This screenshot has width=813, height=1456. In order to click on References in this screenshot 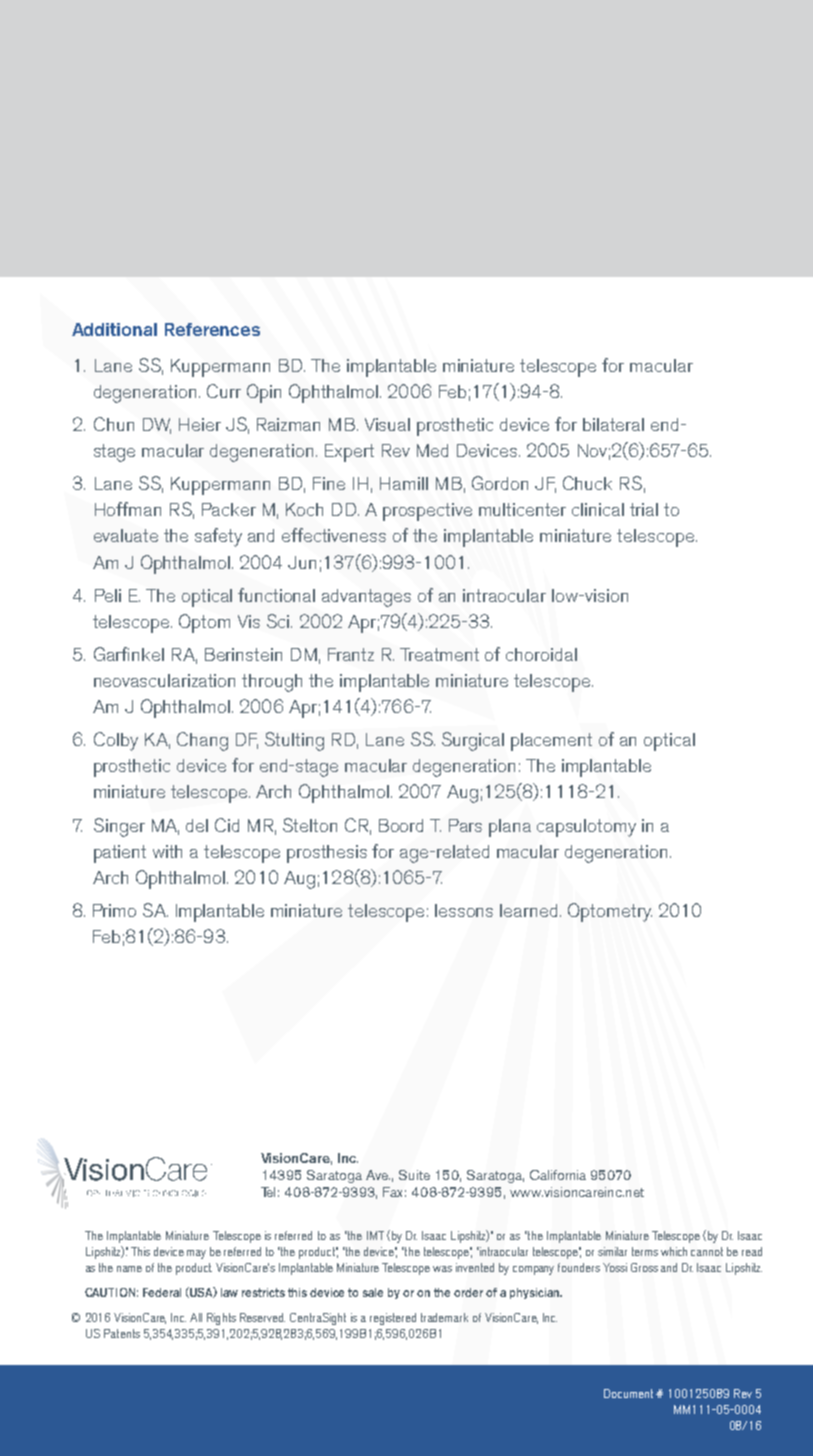, I will do `click(212, 329)`.
